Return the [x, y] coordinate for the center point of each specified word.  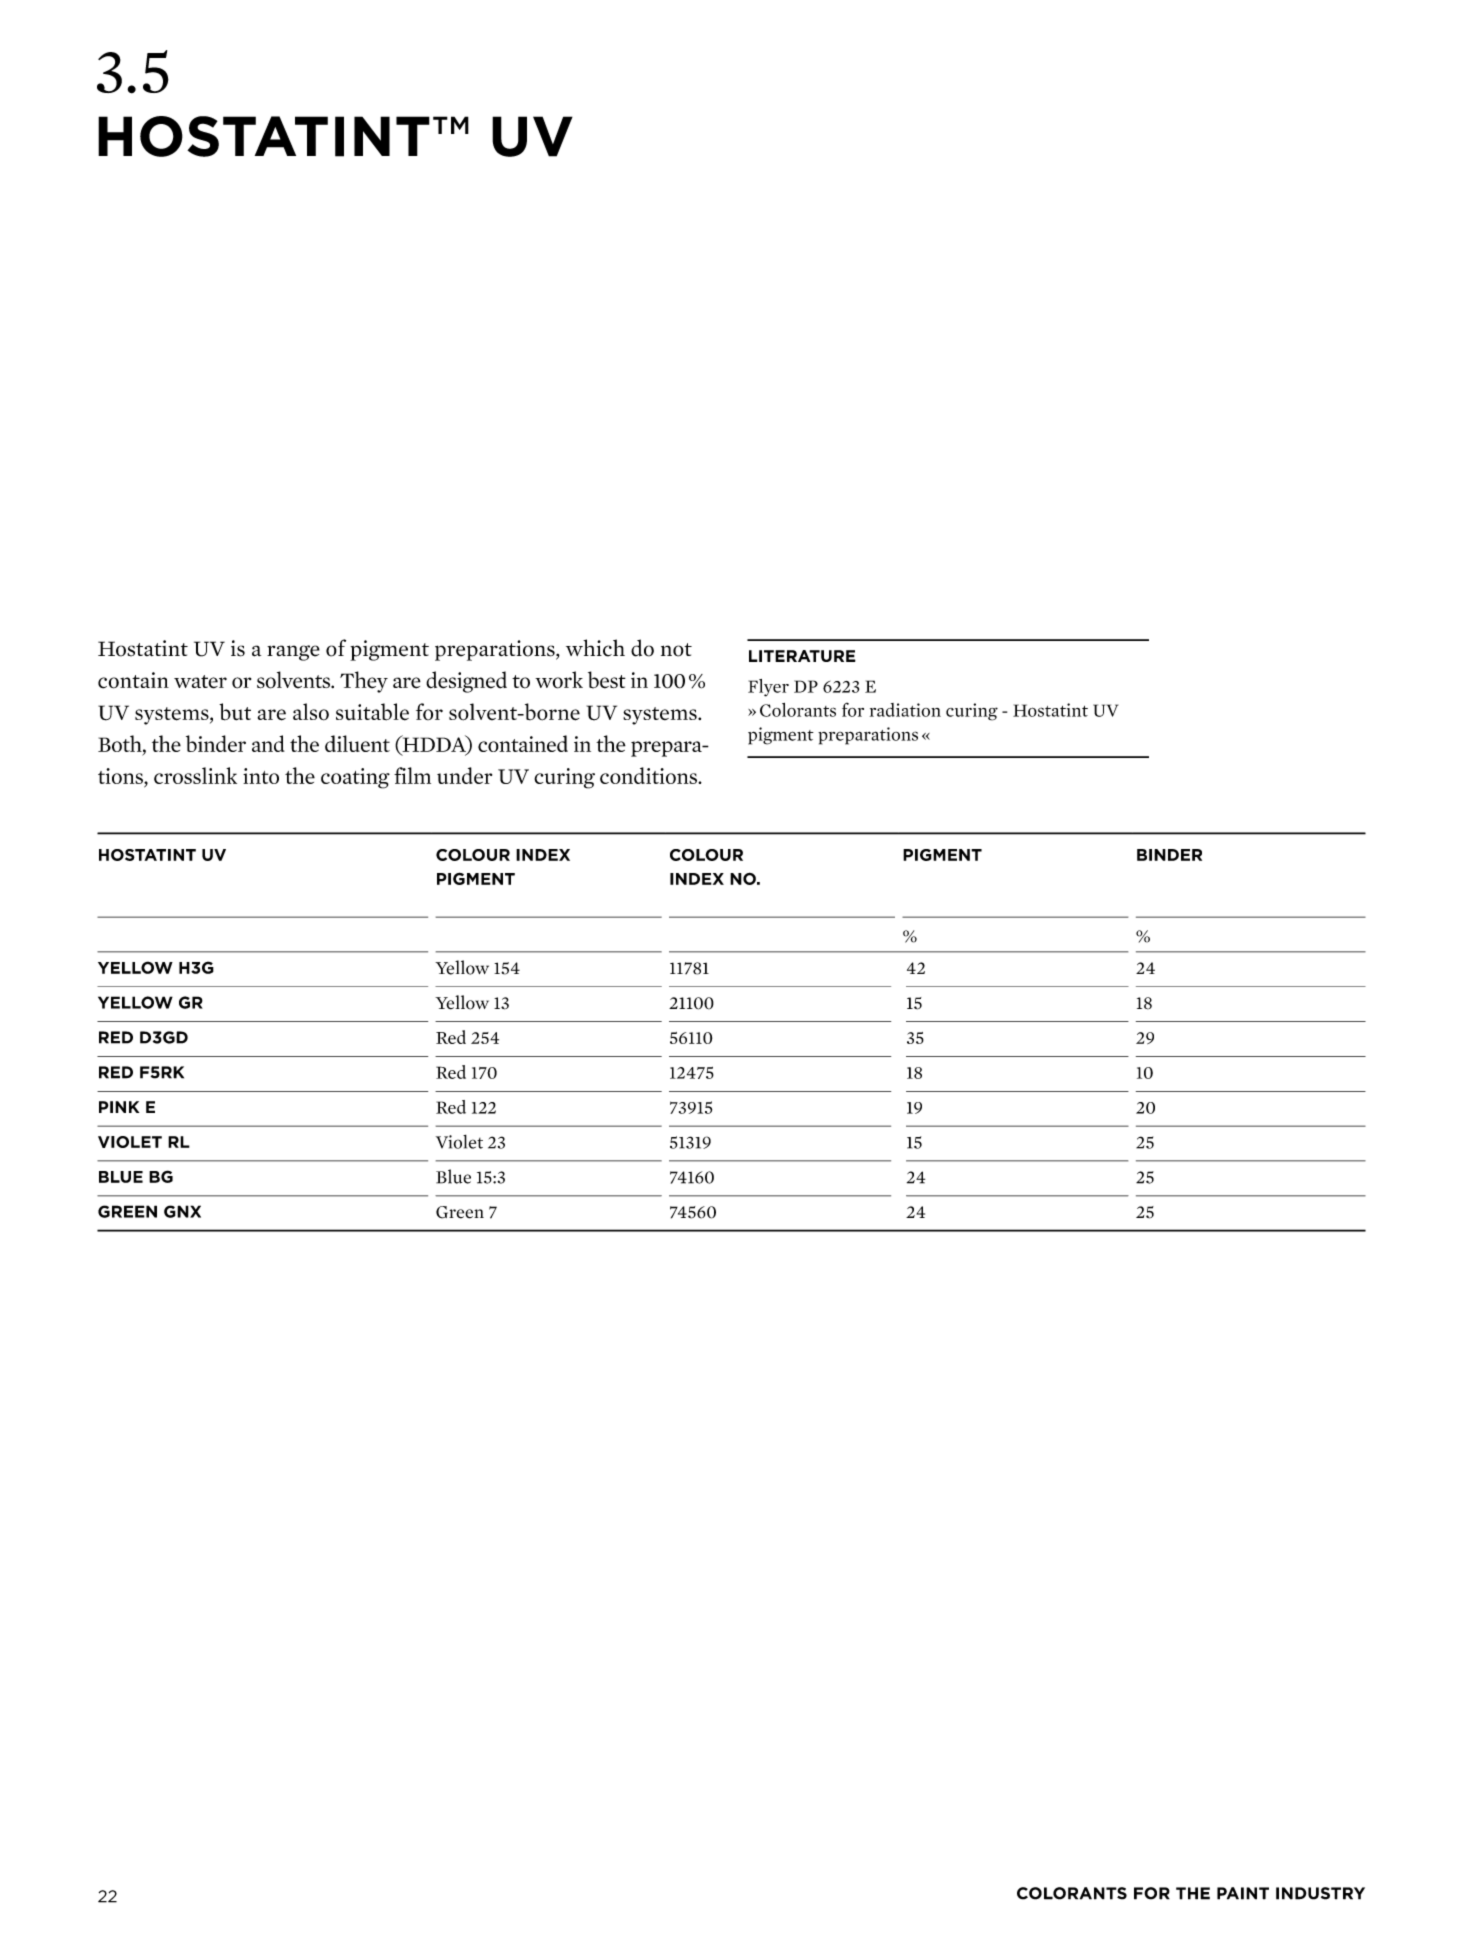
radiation [905, 710]
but [235, 712]
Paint [1243, 1893]
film [412, 775]
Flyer [768, 688]
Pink [119, 1107]
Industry [1320, 1893]
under [464, 775]
